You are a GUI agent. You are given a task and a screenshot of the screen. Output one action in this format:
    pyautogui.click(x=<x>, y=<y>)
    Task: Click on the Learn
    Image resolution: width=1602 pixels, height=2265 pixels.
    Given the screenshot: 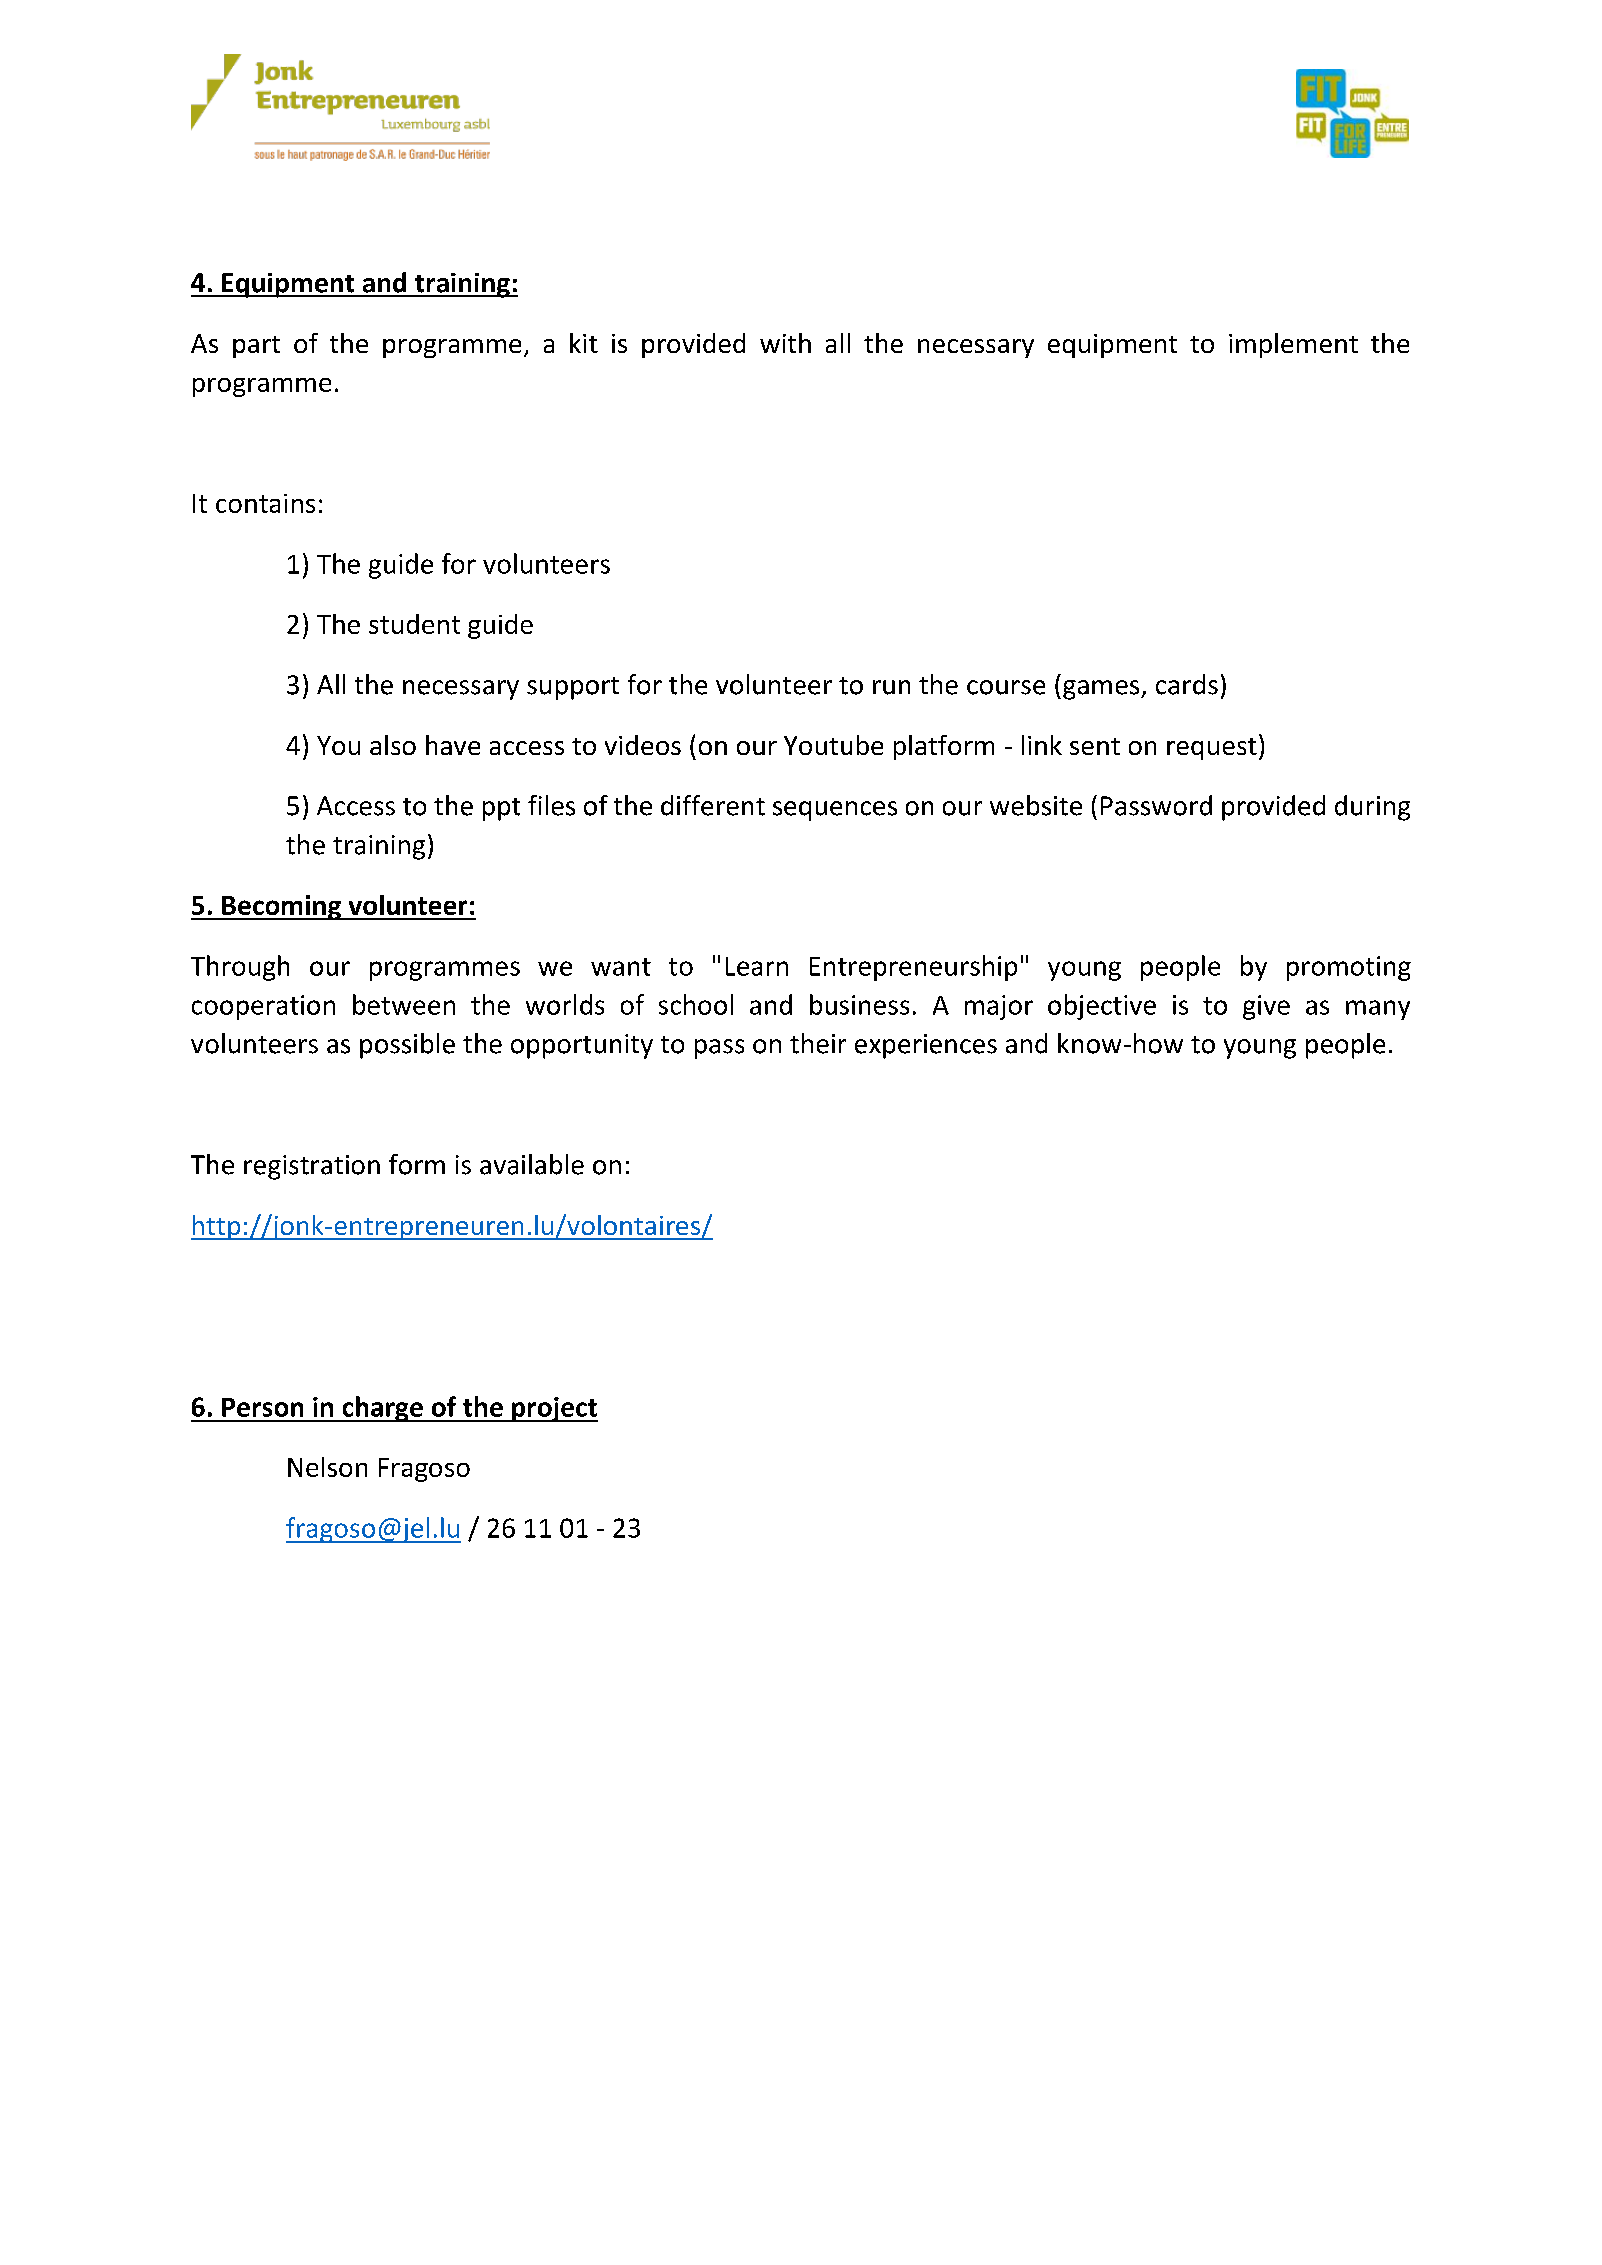 What is the action you would take?
    pyautogui.click(x=757, y=966)
